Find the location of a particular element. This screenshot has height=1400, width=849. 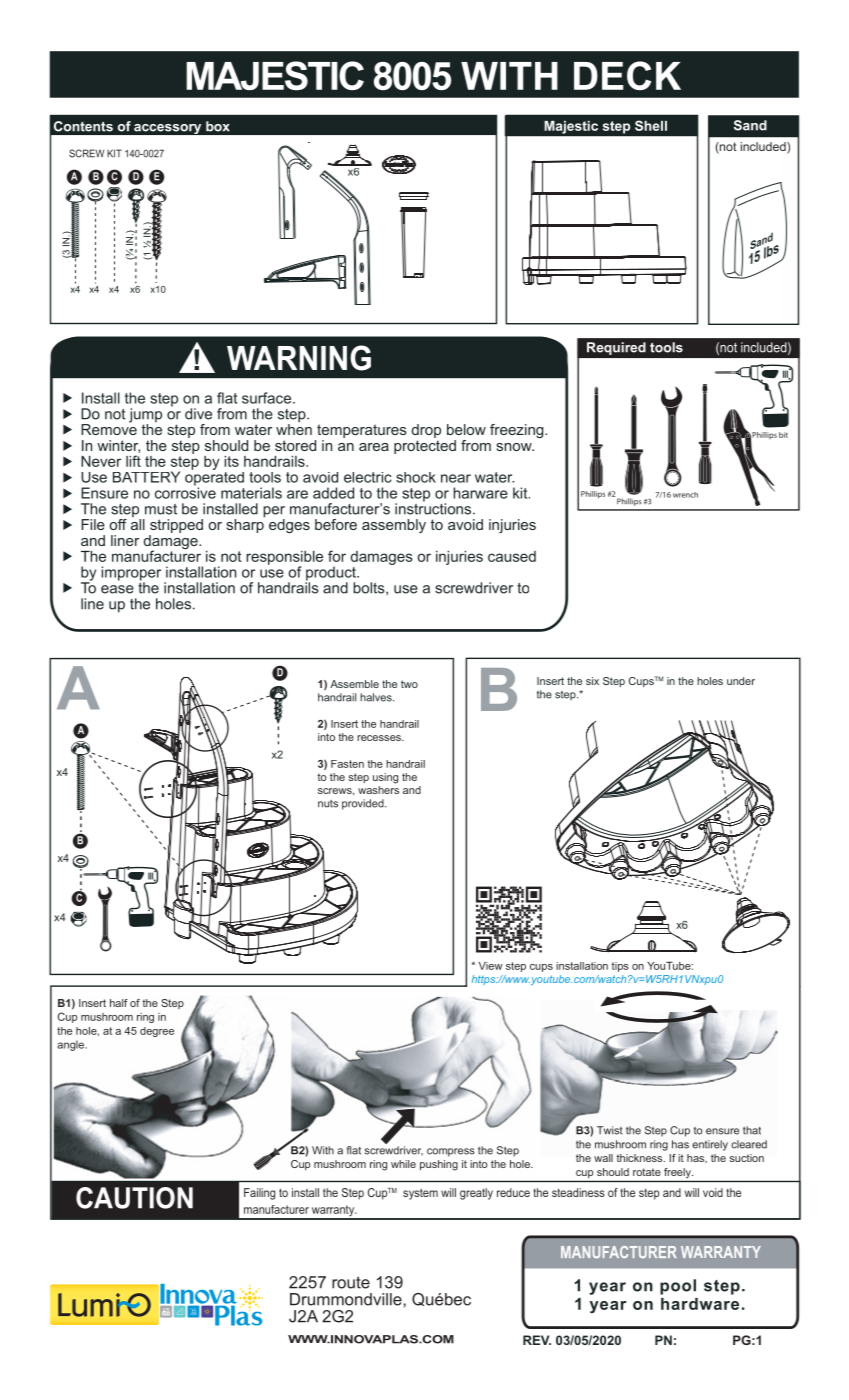

under is located at coordinates (741, 681).
